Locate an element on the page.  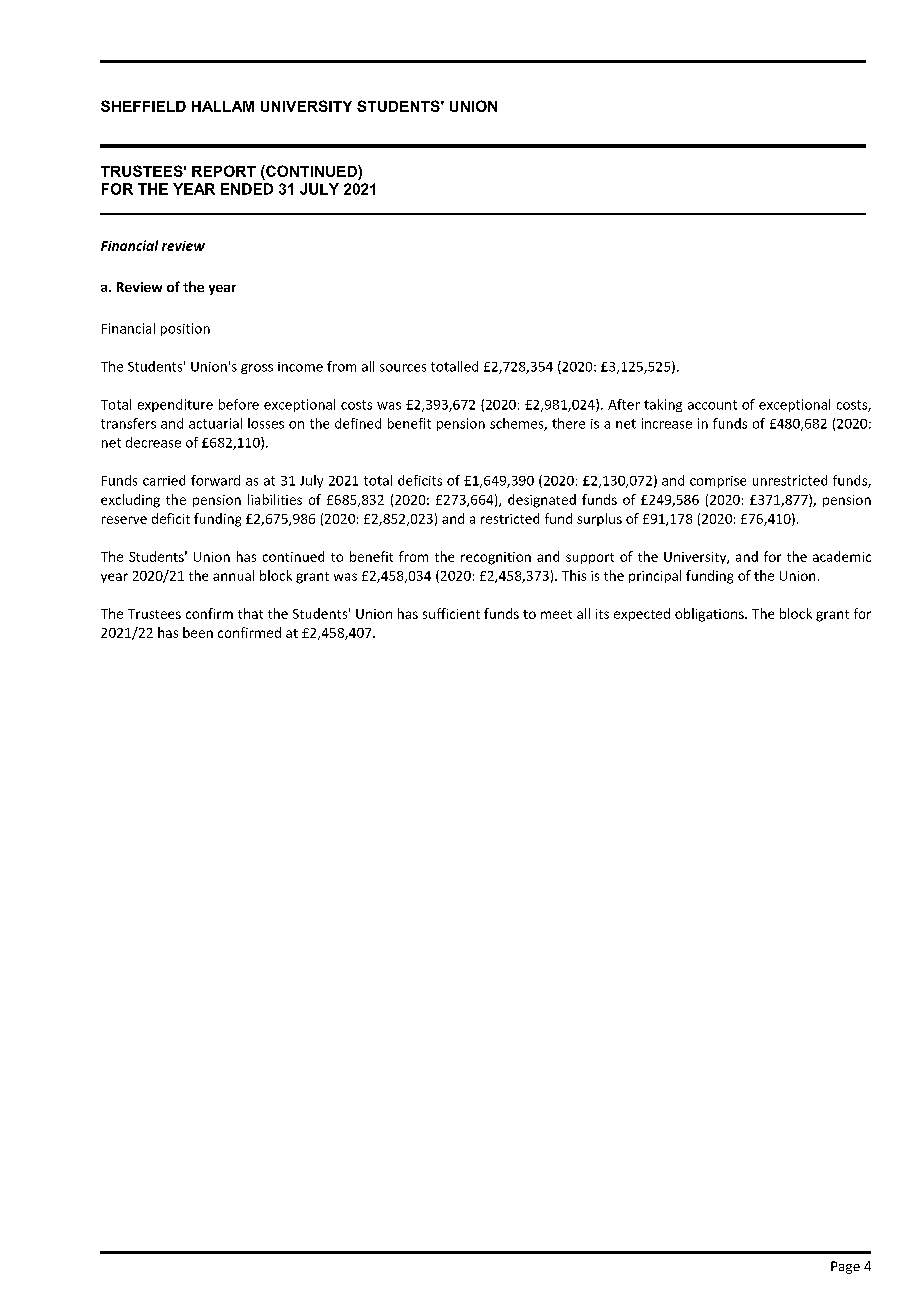
been is located at coordinates (198, 632).
